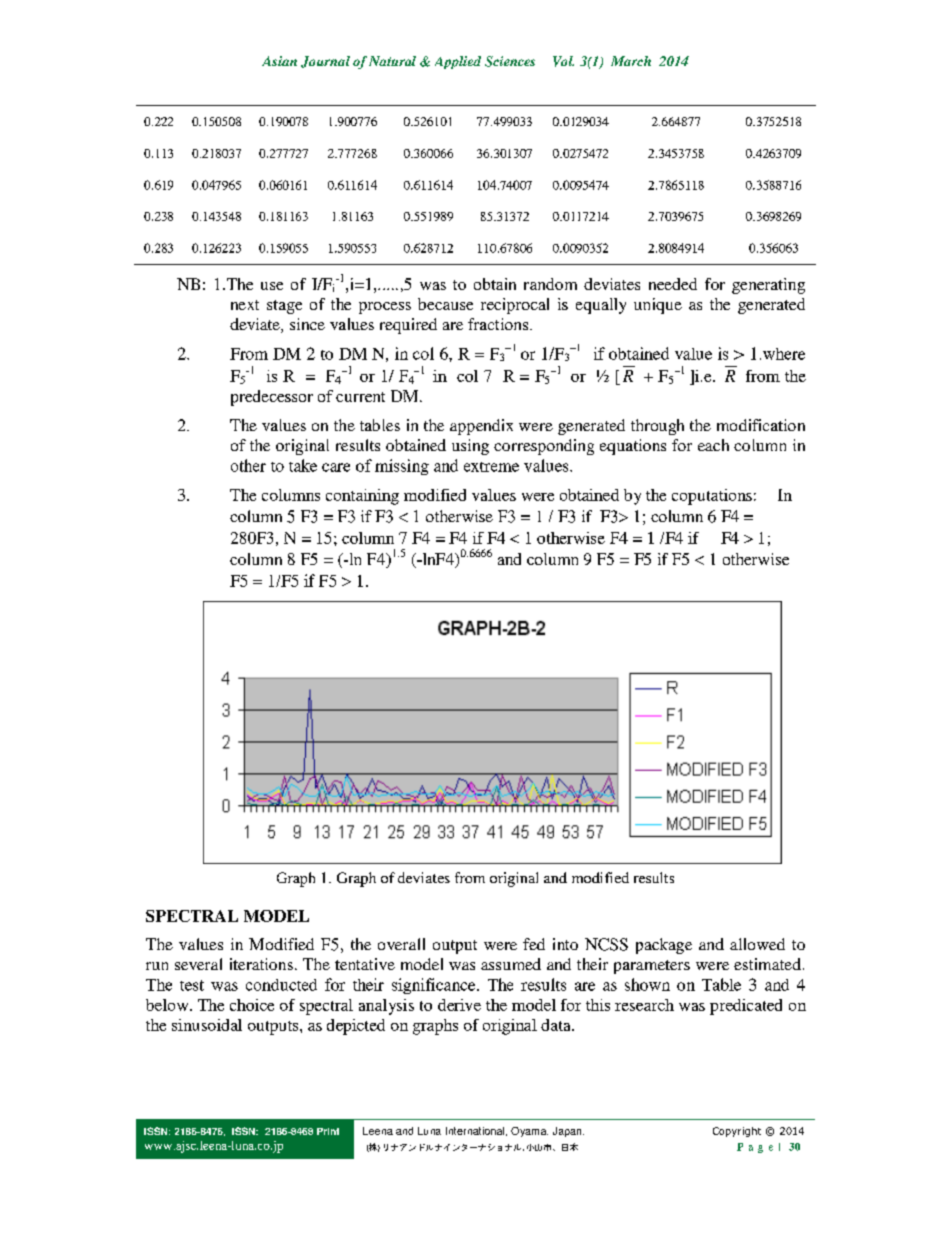 This document has width=952, height=1233. Describe the element at coordinates (631, 61) in the document. I see `March` at that location.
